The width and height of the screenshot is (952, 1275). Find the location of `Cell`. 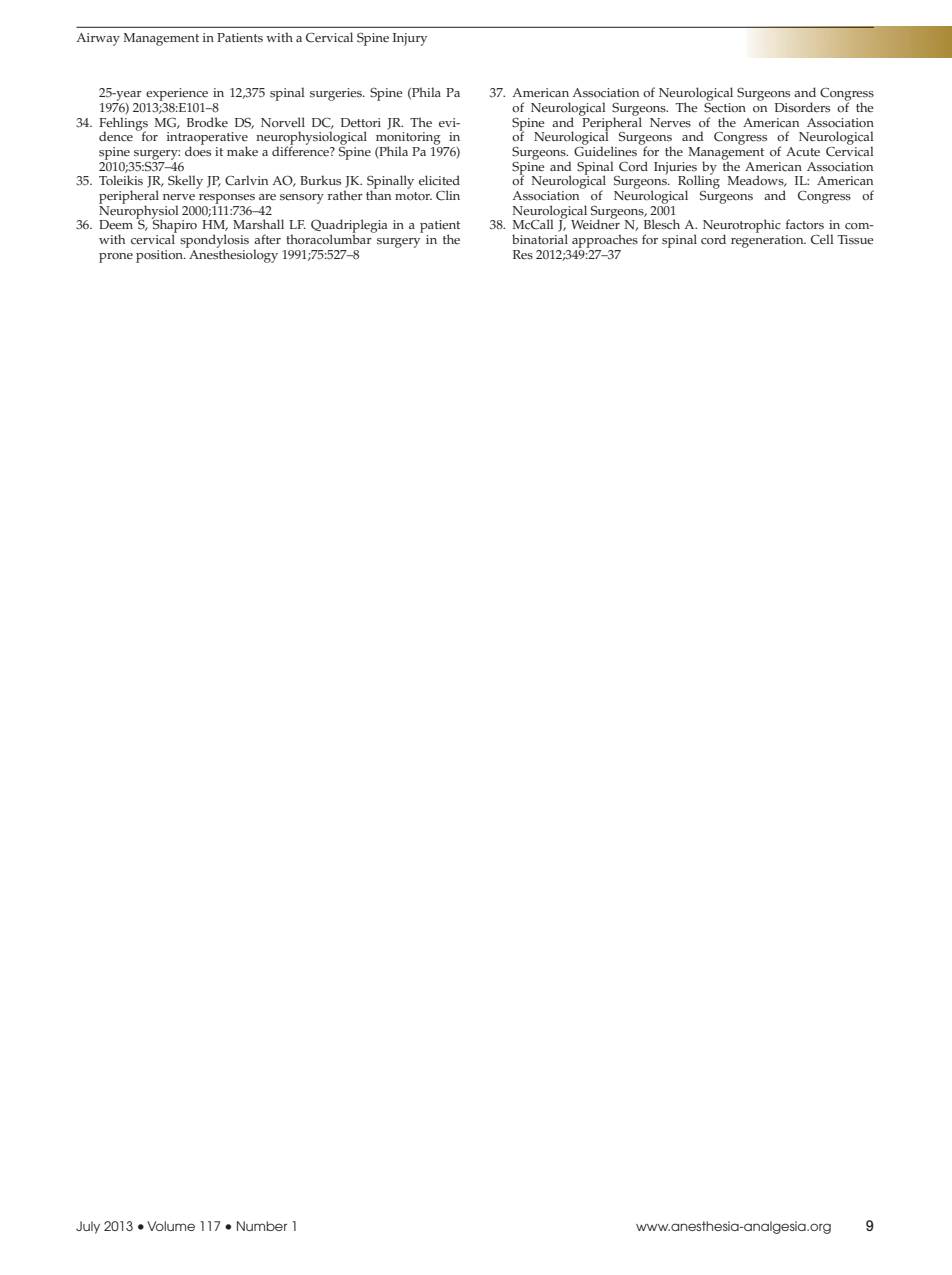

Cell is located at coordinates (822, 239).
